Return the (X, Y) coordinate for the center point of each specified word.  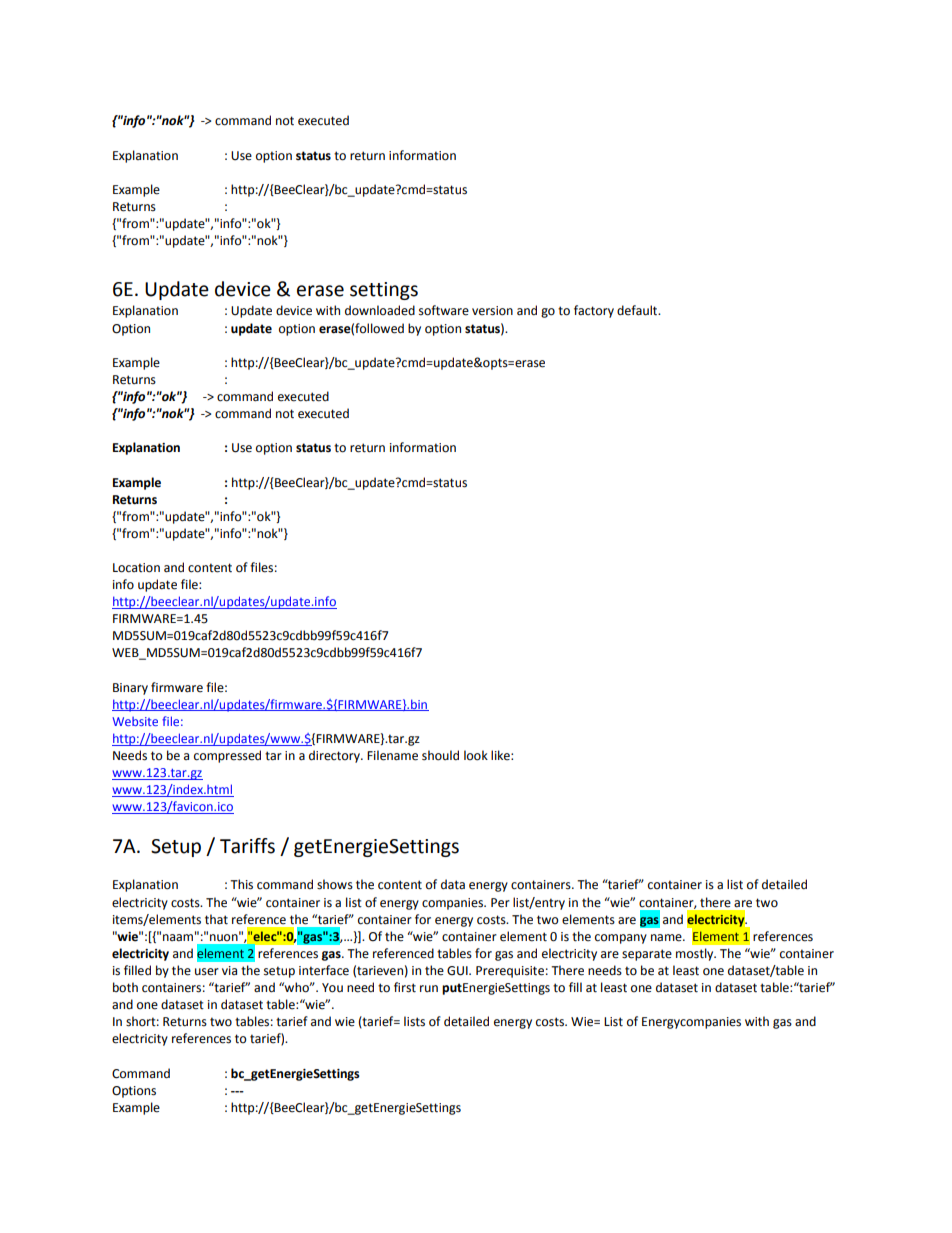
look (476, 755)
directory (335, 756)
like (501, 755)
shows (335, 884)
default (638, 310)
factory (594, 311)
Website (135, 721)
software (444, 310)
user (207, 972)
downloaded (380, 310)
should (440, 755)
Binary (130, 689)
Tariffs (247, 846)
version (492, 311)
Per (500, 903)
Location (136, 568)
